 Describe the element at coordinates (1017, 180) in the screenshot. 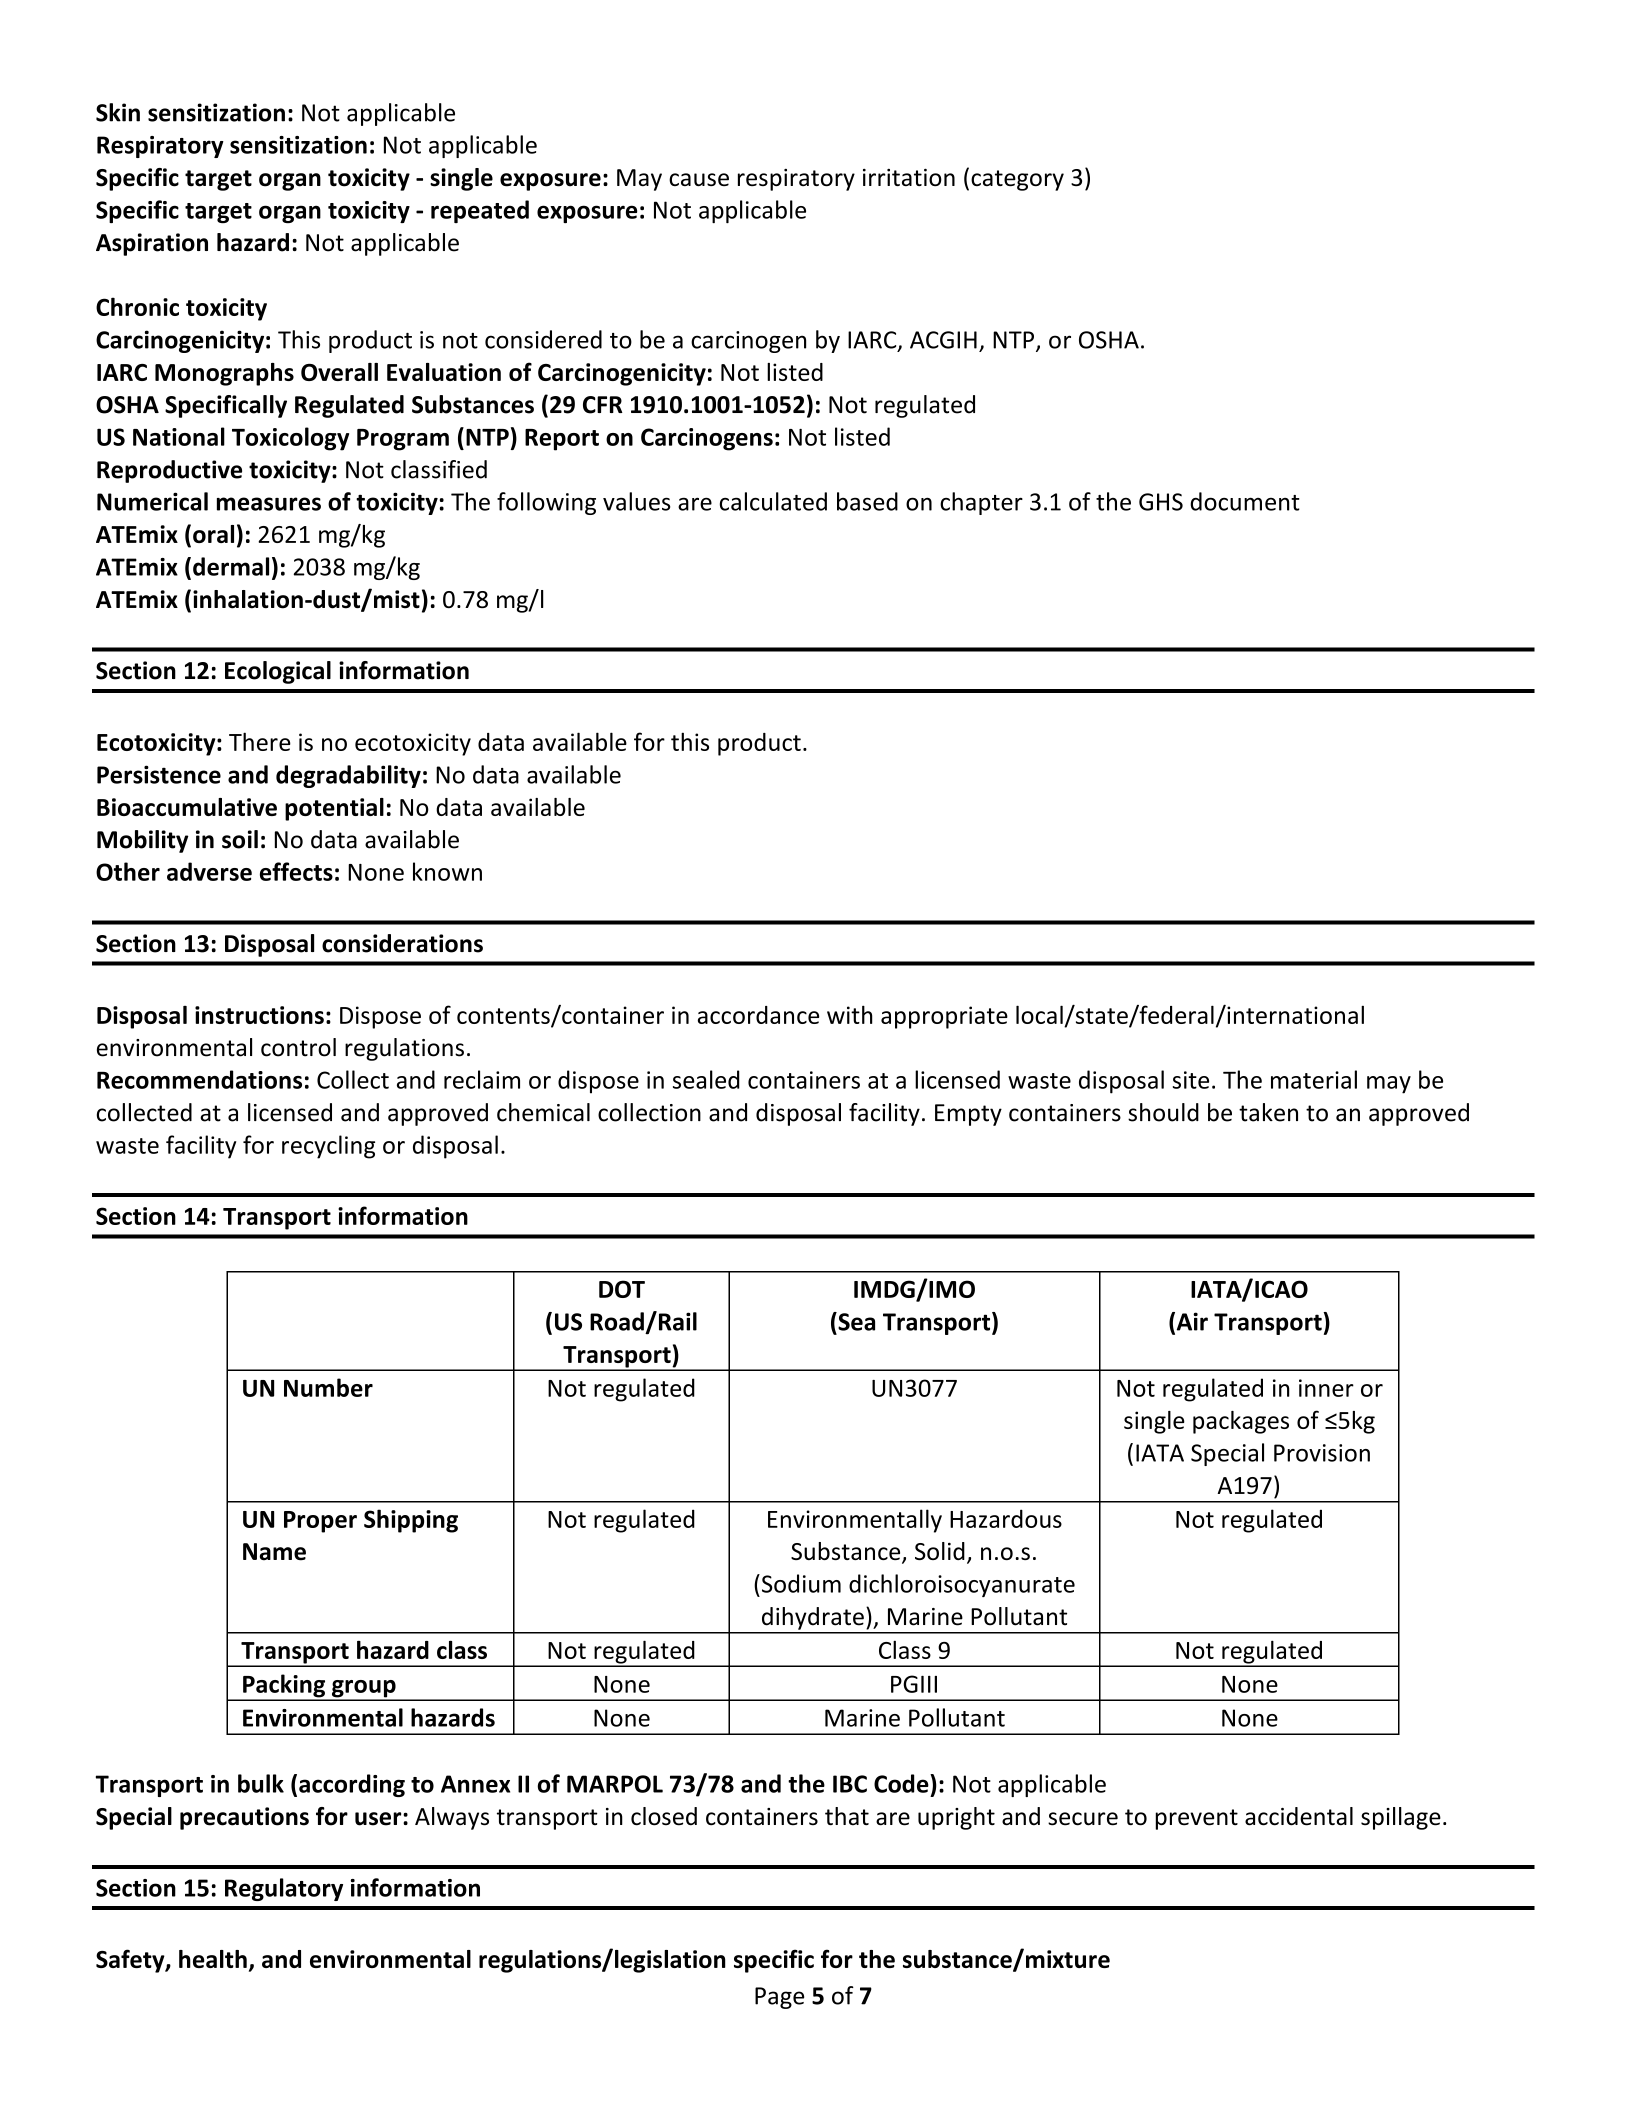

I see `category` at that location.
